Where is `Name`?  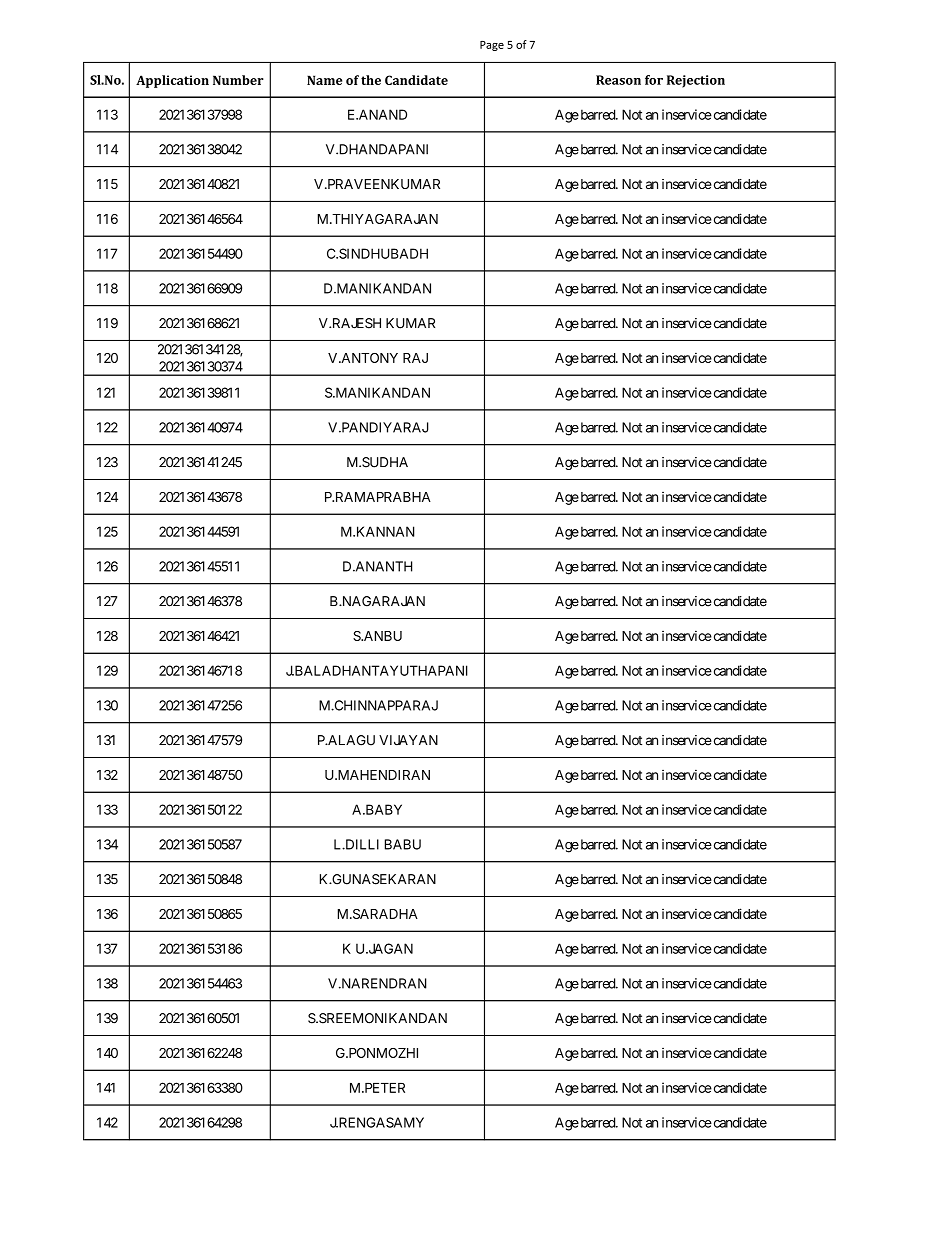
Name is located at coordinates (324, 80).
